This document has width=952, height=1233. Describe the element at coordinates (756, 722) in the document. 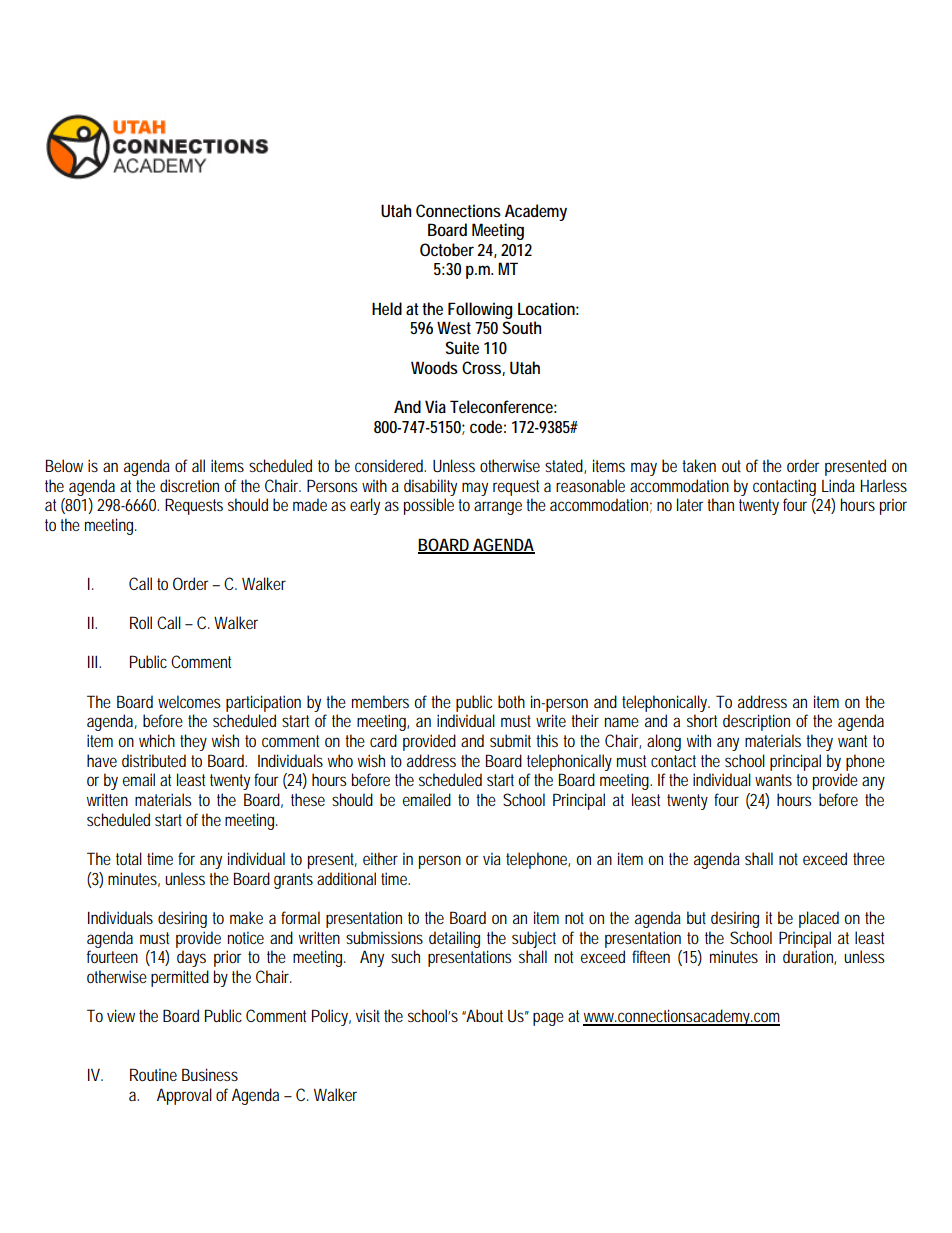

I see `description` at that location.
